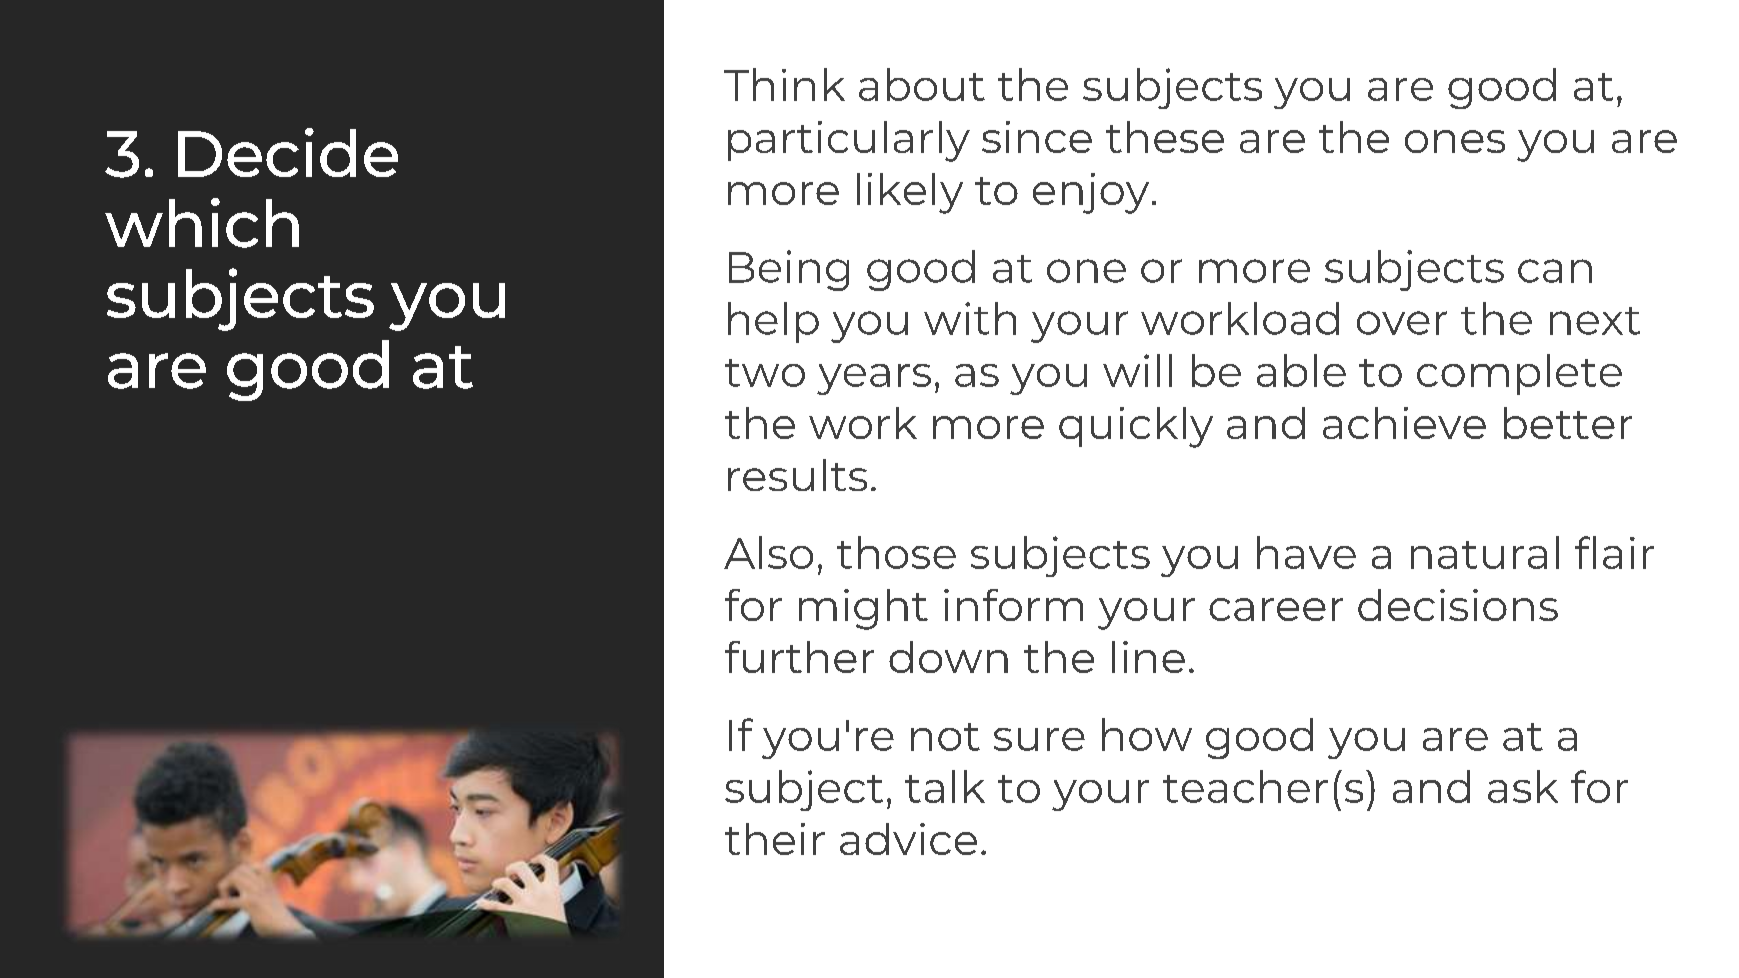 This image has width=1739, height=978. Describe the element at coordinates (775, 839) in the image. I see `their` at that location.
